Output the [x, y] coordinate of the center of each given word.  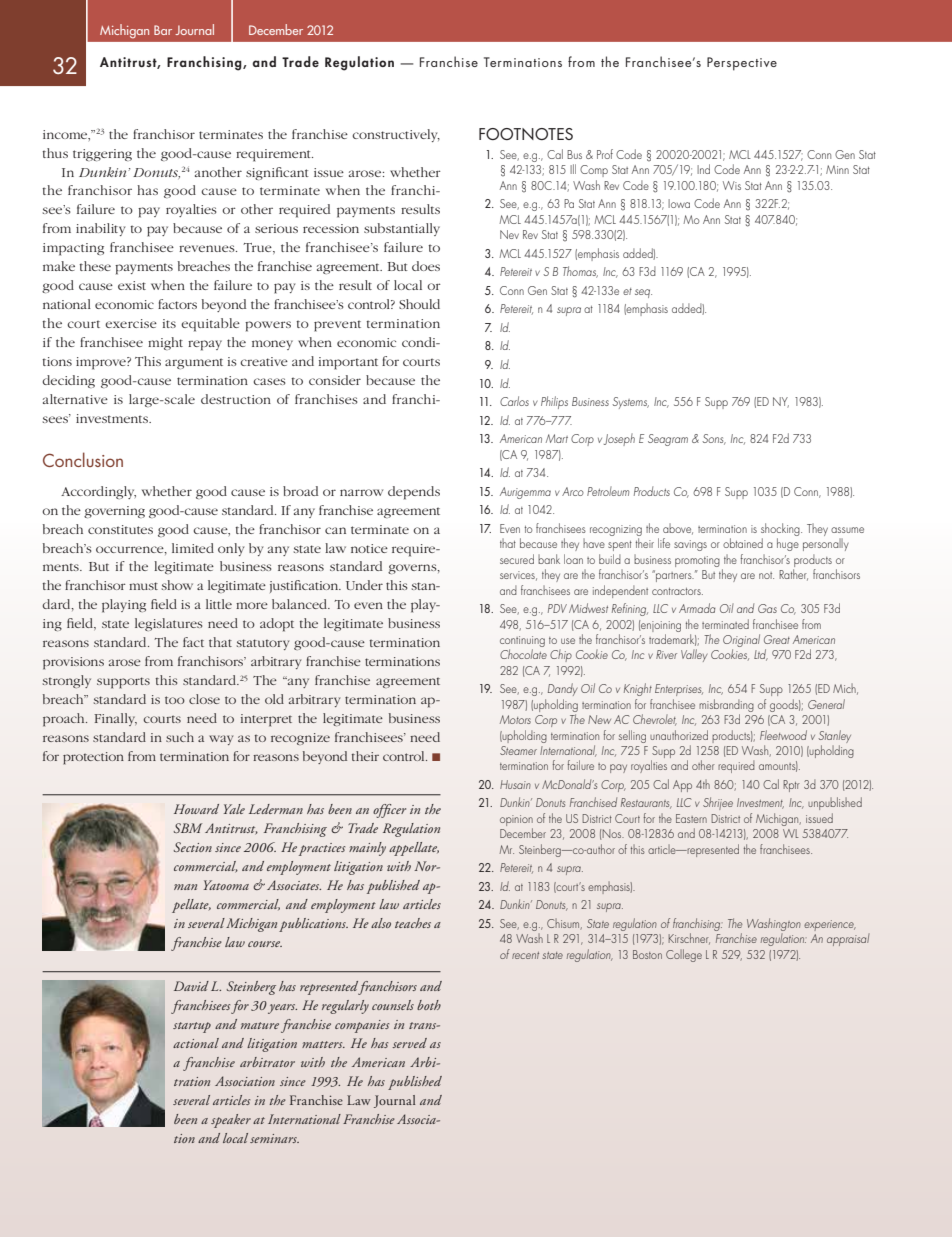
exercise [131, 323]
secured [517, 559]
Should [419, 304]
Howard [196, 809]
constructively [396, 135]
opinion [516, 822]
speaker [231, 1121]
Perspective [742, 64]
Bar [163, 30]
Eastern [691, 818]
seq [643, 293]
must [143, 586]
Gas [767, 608]
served [409, 1043]
